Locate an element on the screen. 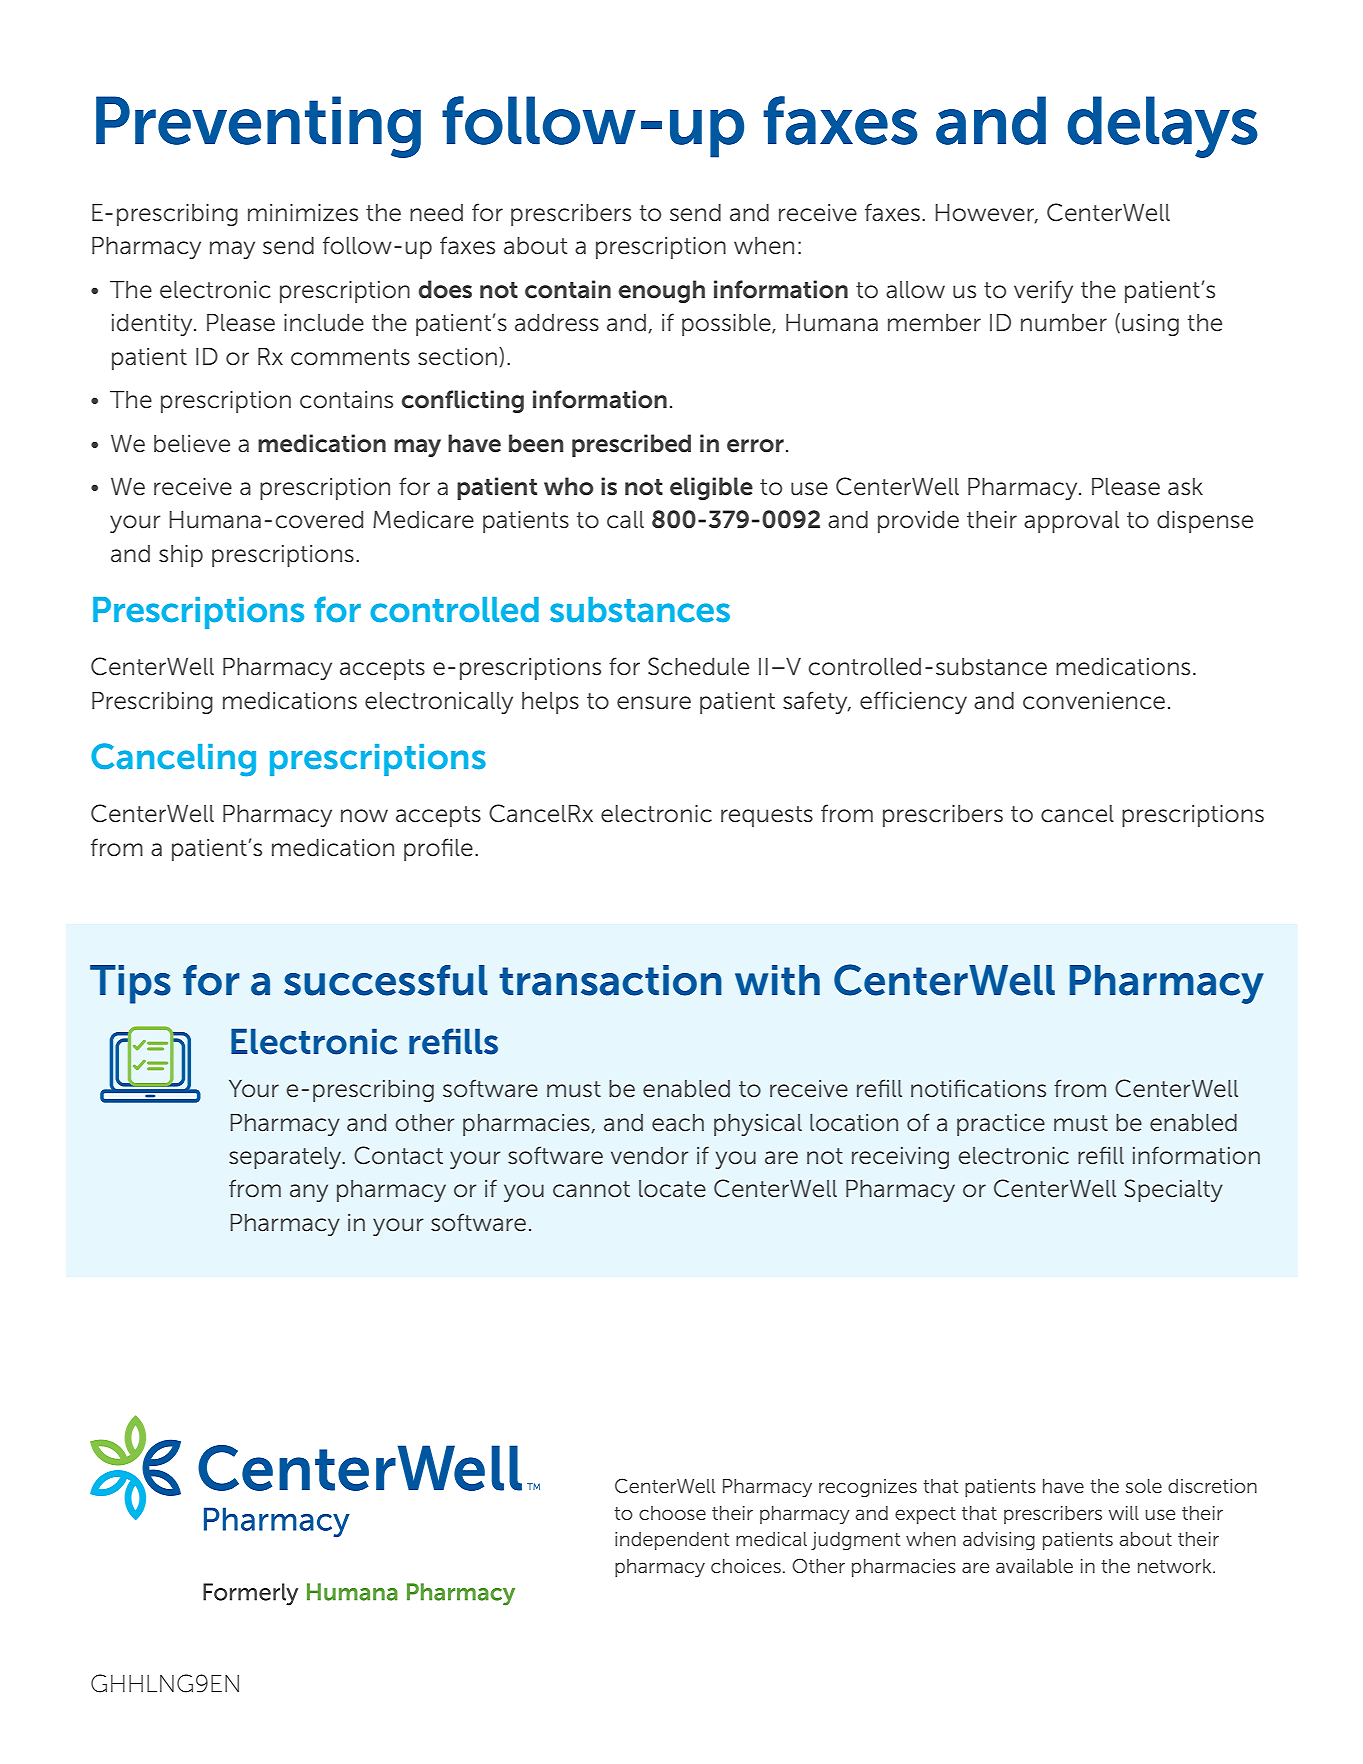 This screenshot has width=1363, height=1764. separately is located at coordinates (286, 1158).
